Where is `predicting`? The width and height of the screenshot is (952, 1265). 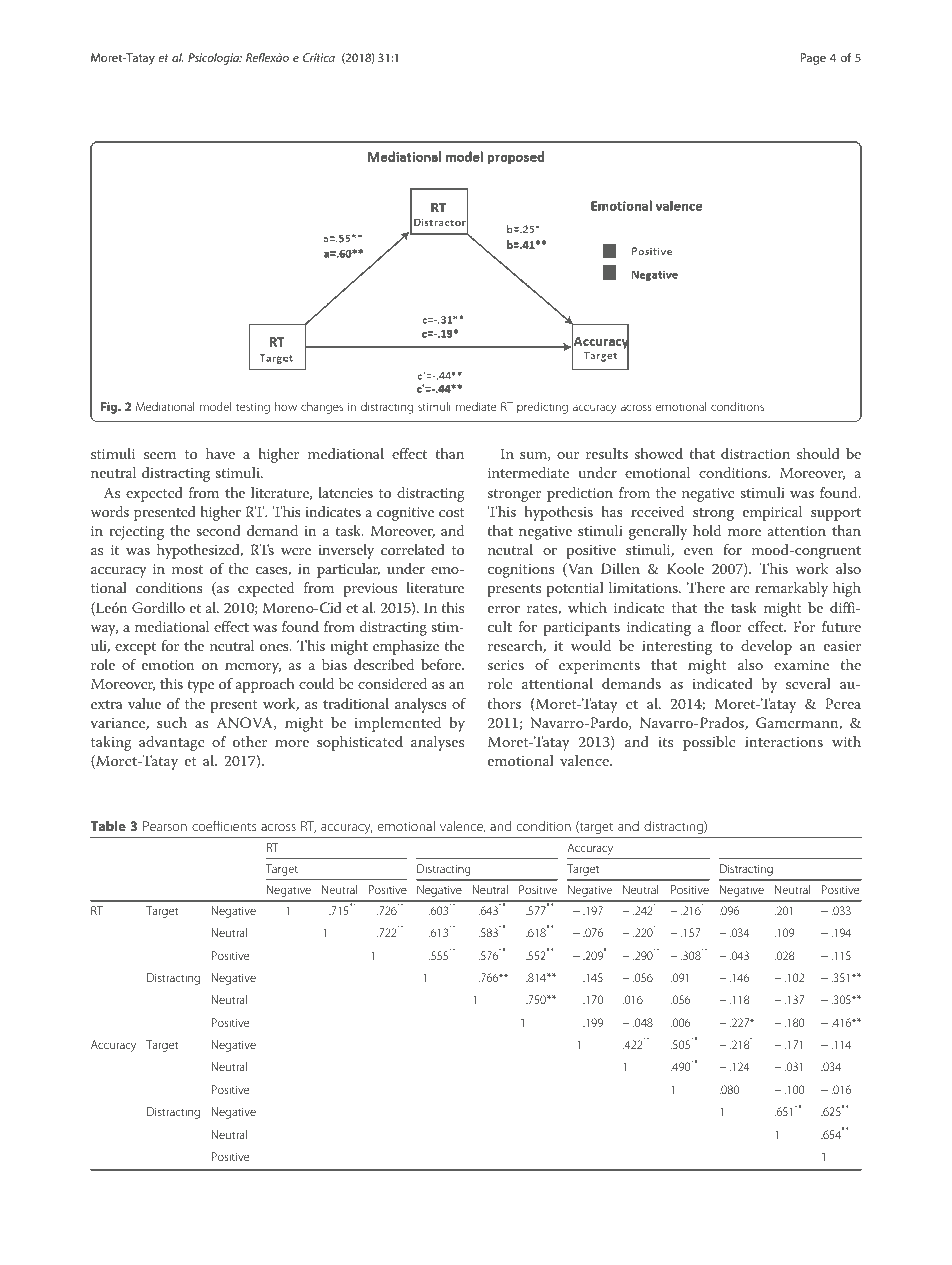
predicting is located at coordinates (542, 408).
